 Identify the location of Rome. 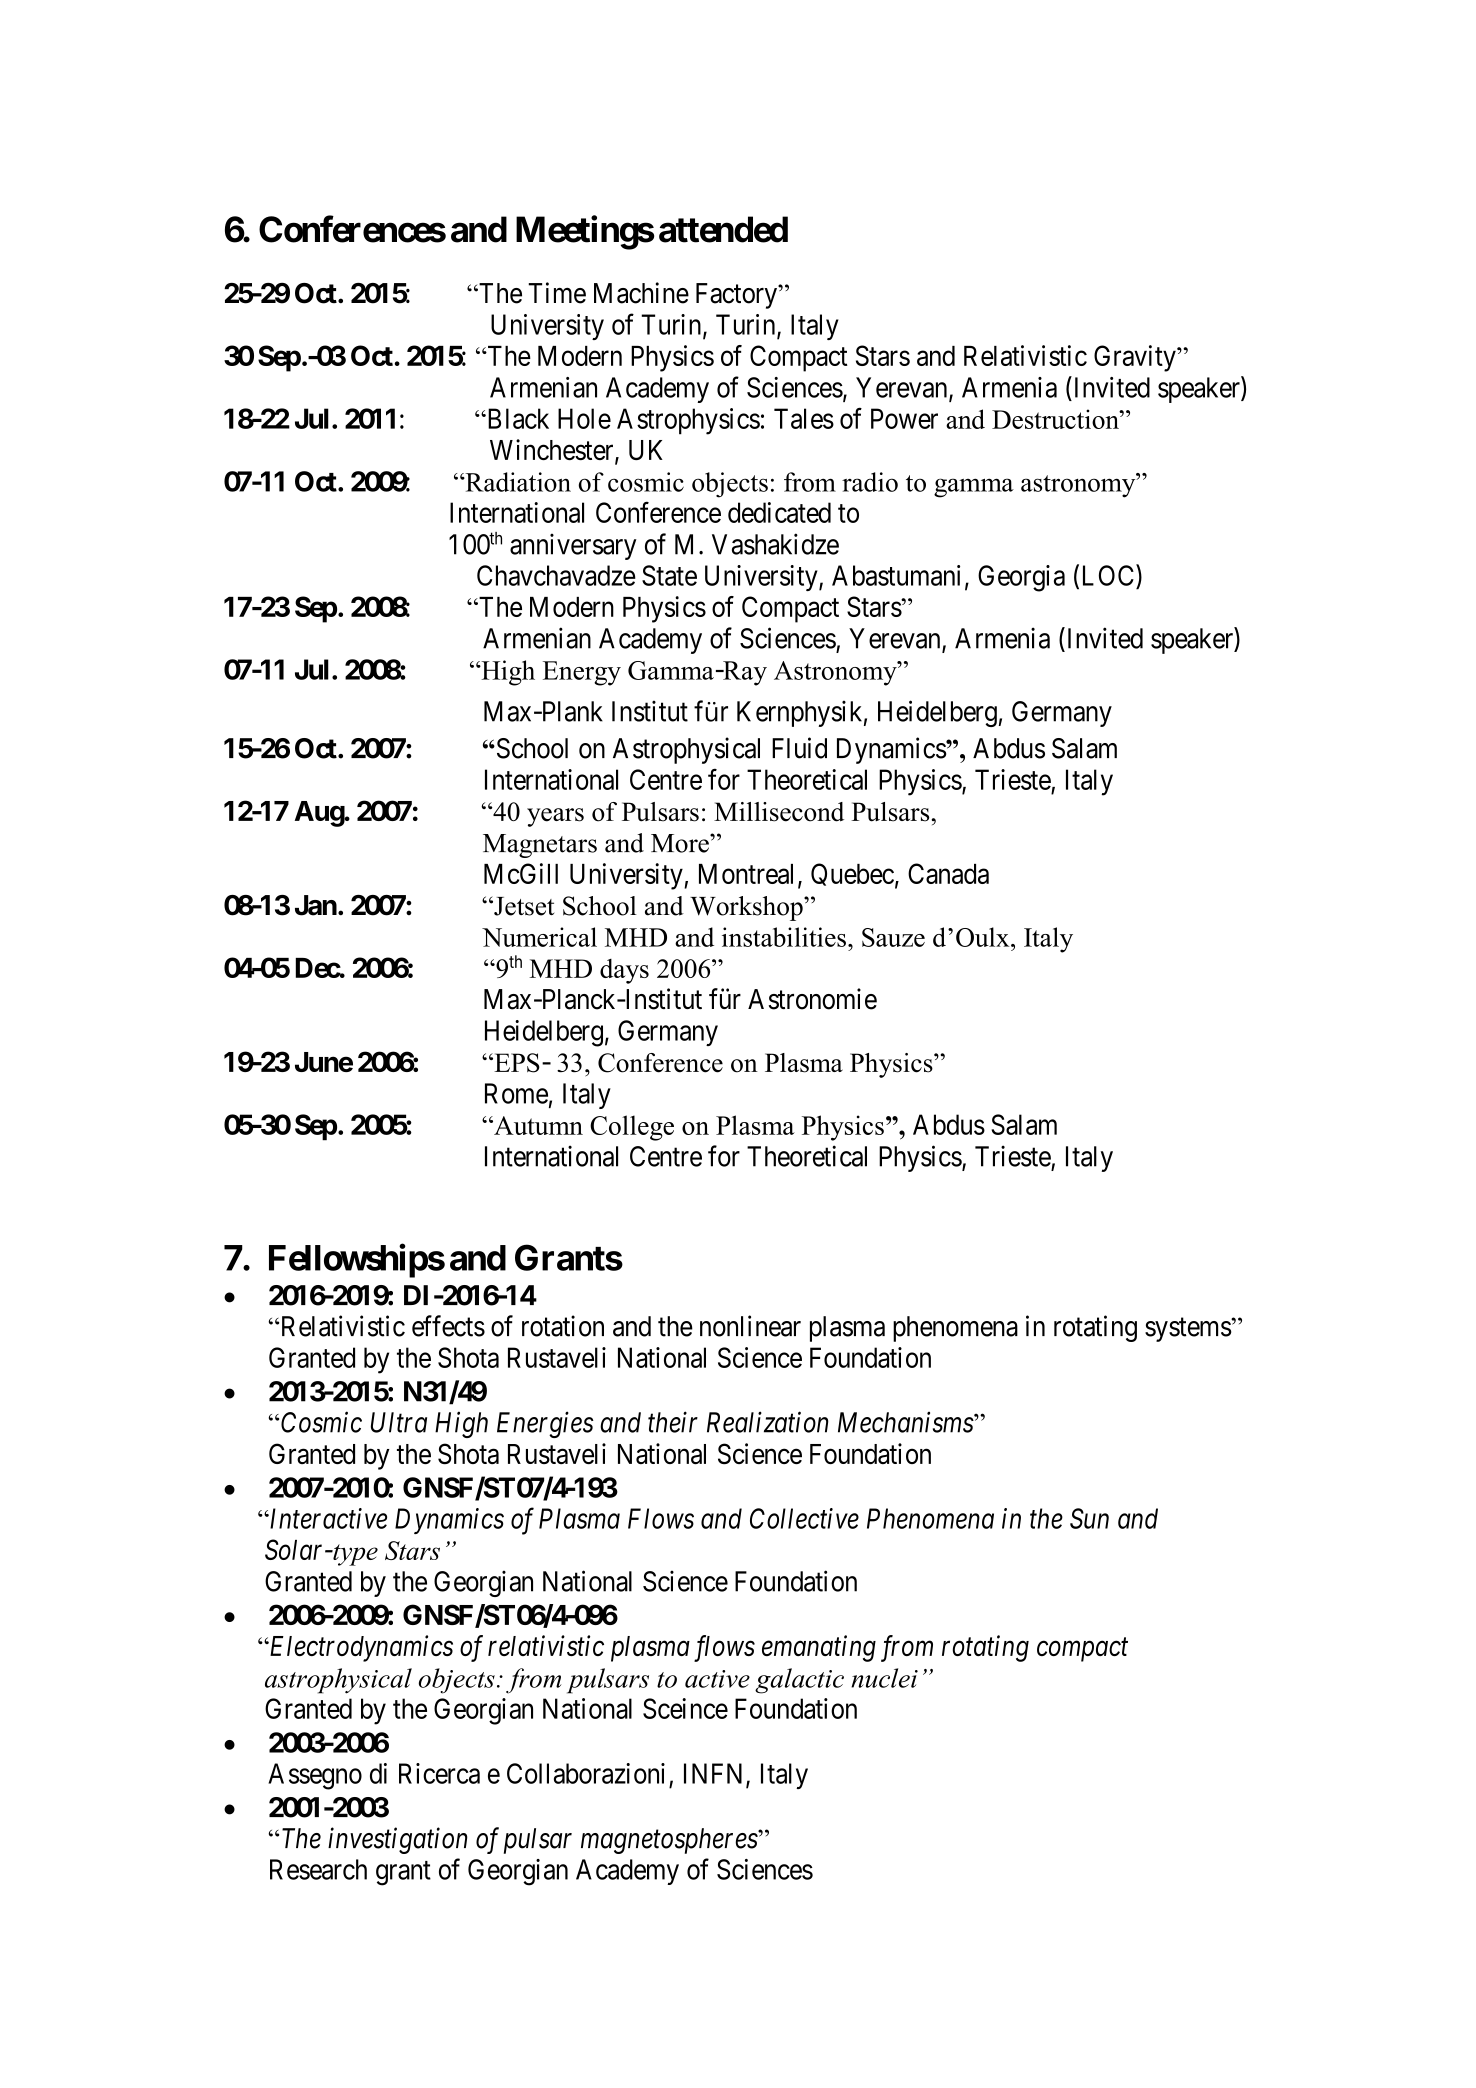
(516, 1093).
